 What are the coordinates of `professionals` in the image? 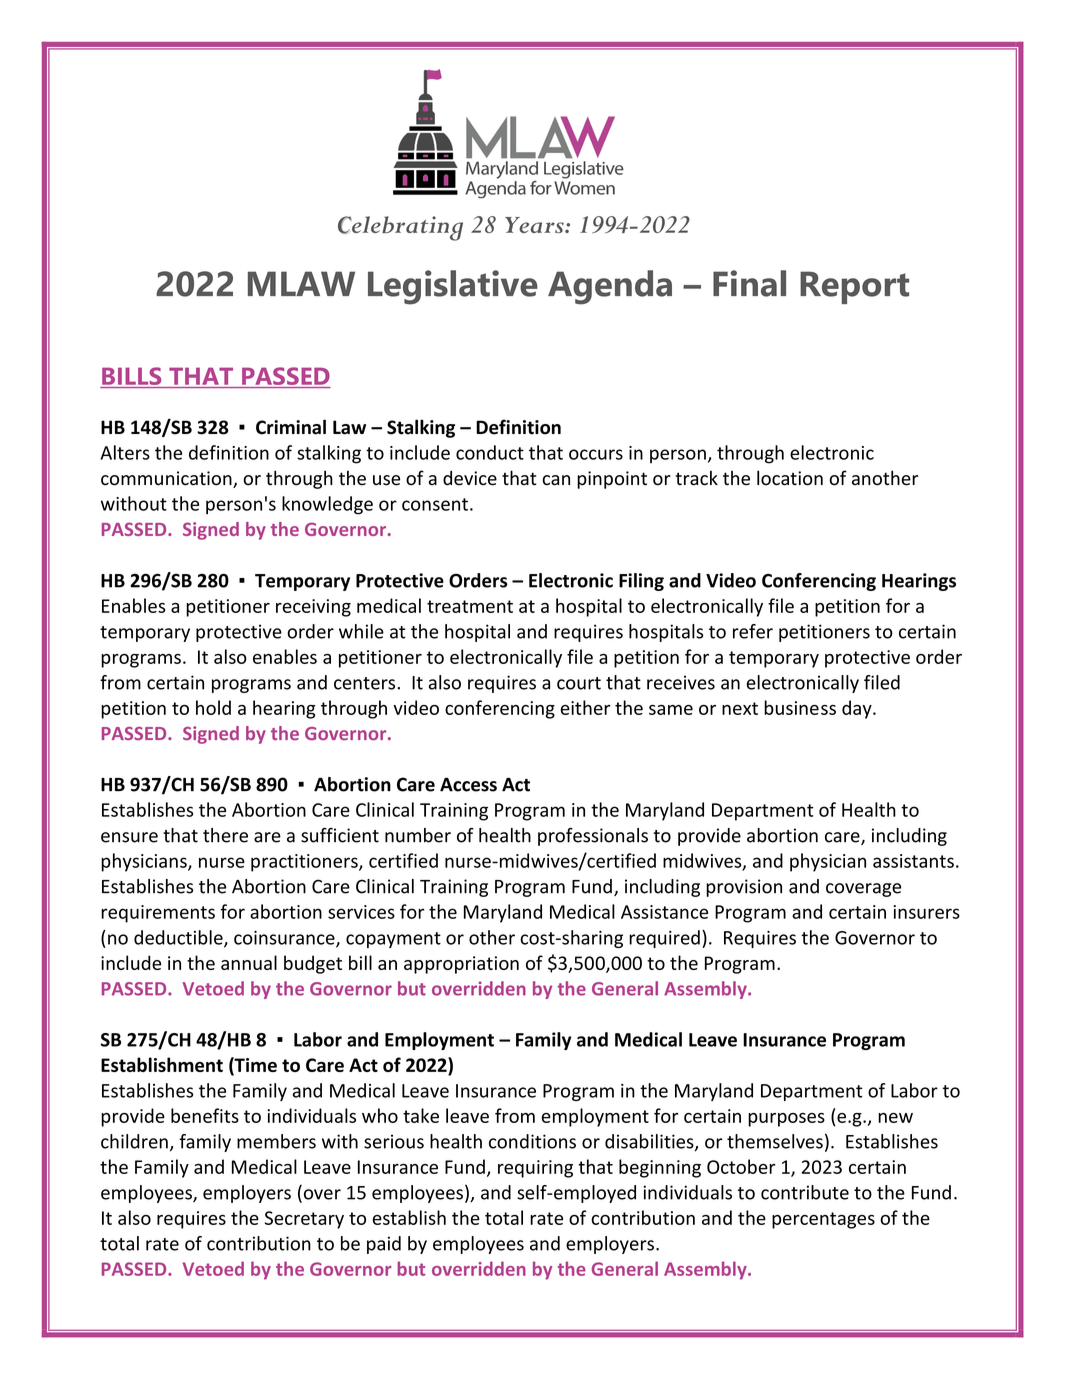 It's located at (593, 837).
